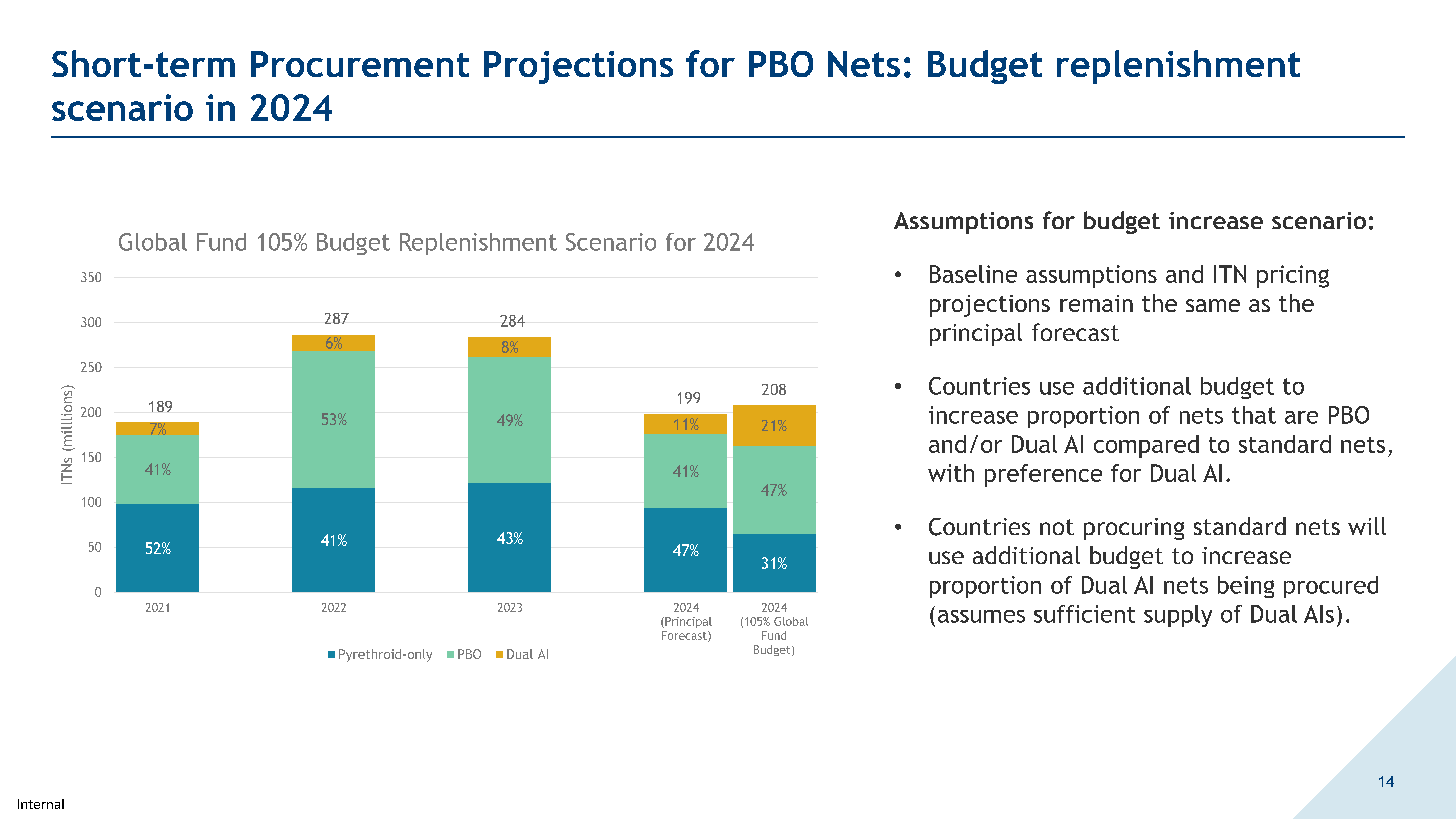  What do you see at coordinates (1146, 446) in the image?
I see `compared` at bounding box center [1146, 446].
